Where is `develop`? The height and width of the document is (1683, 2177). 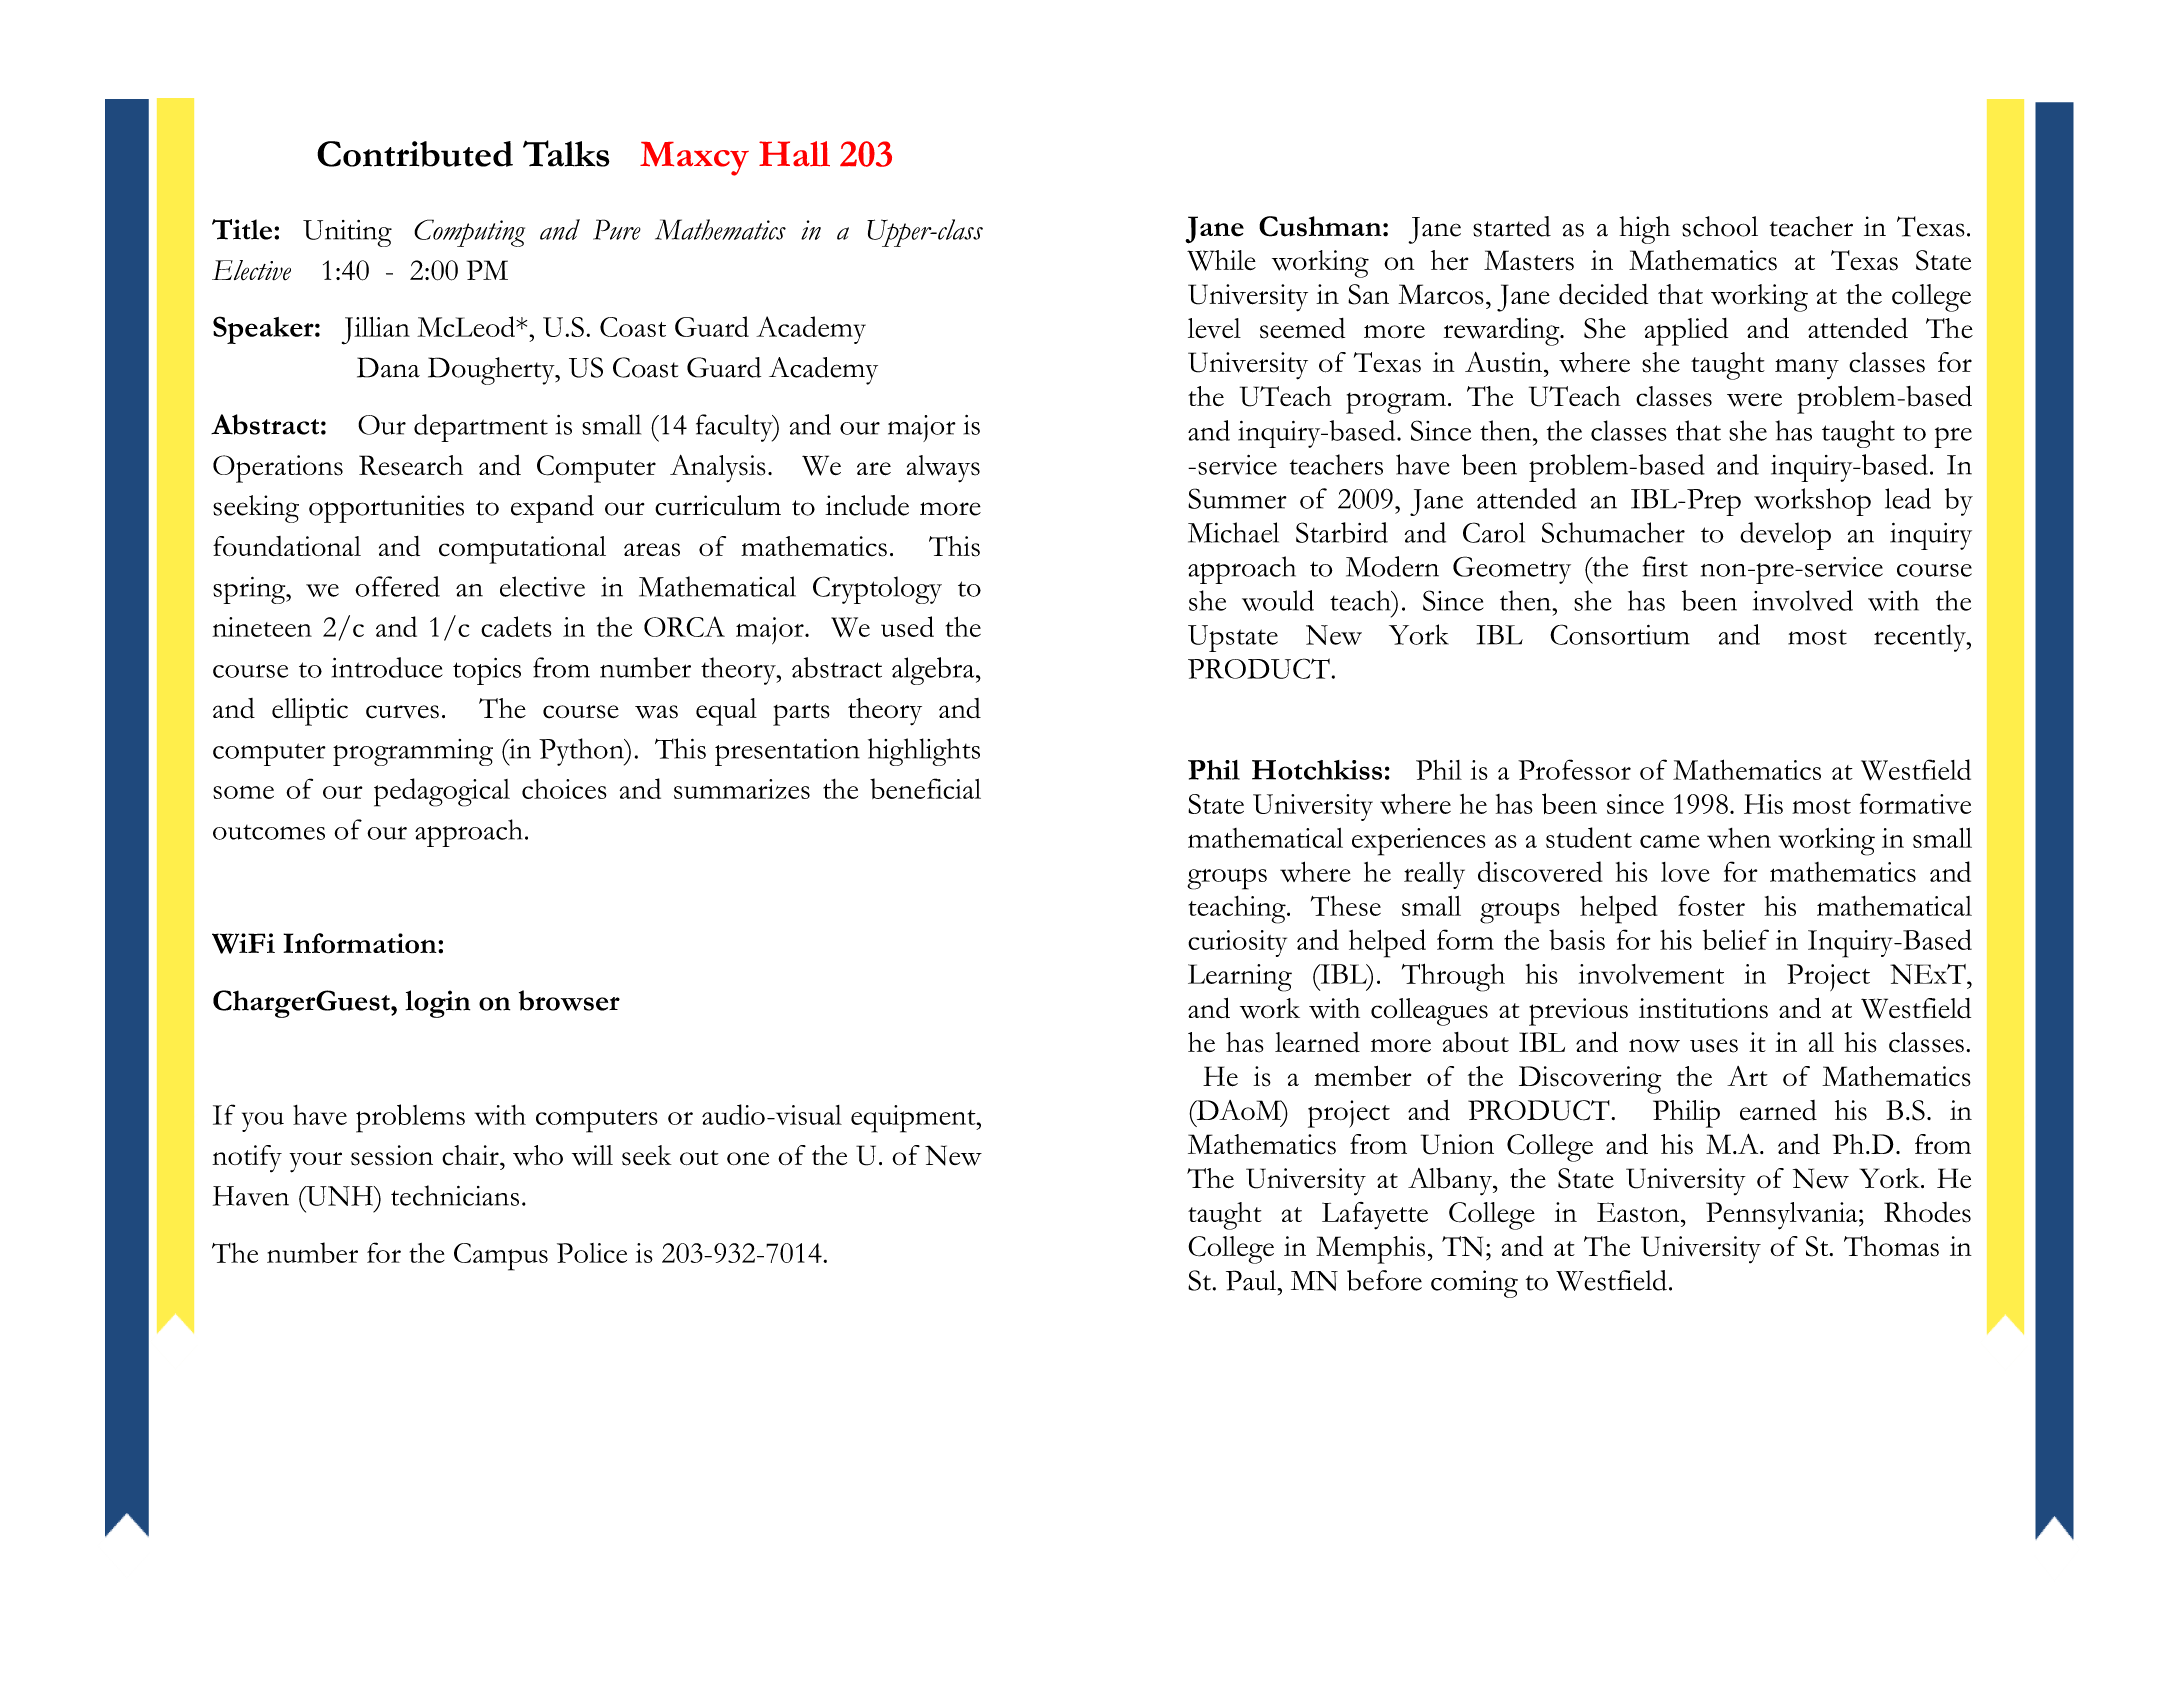 develop is located at coordinates (1785, 536).
